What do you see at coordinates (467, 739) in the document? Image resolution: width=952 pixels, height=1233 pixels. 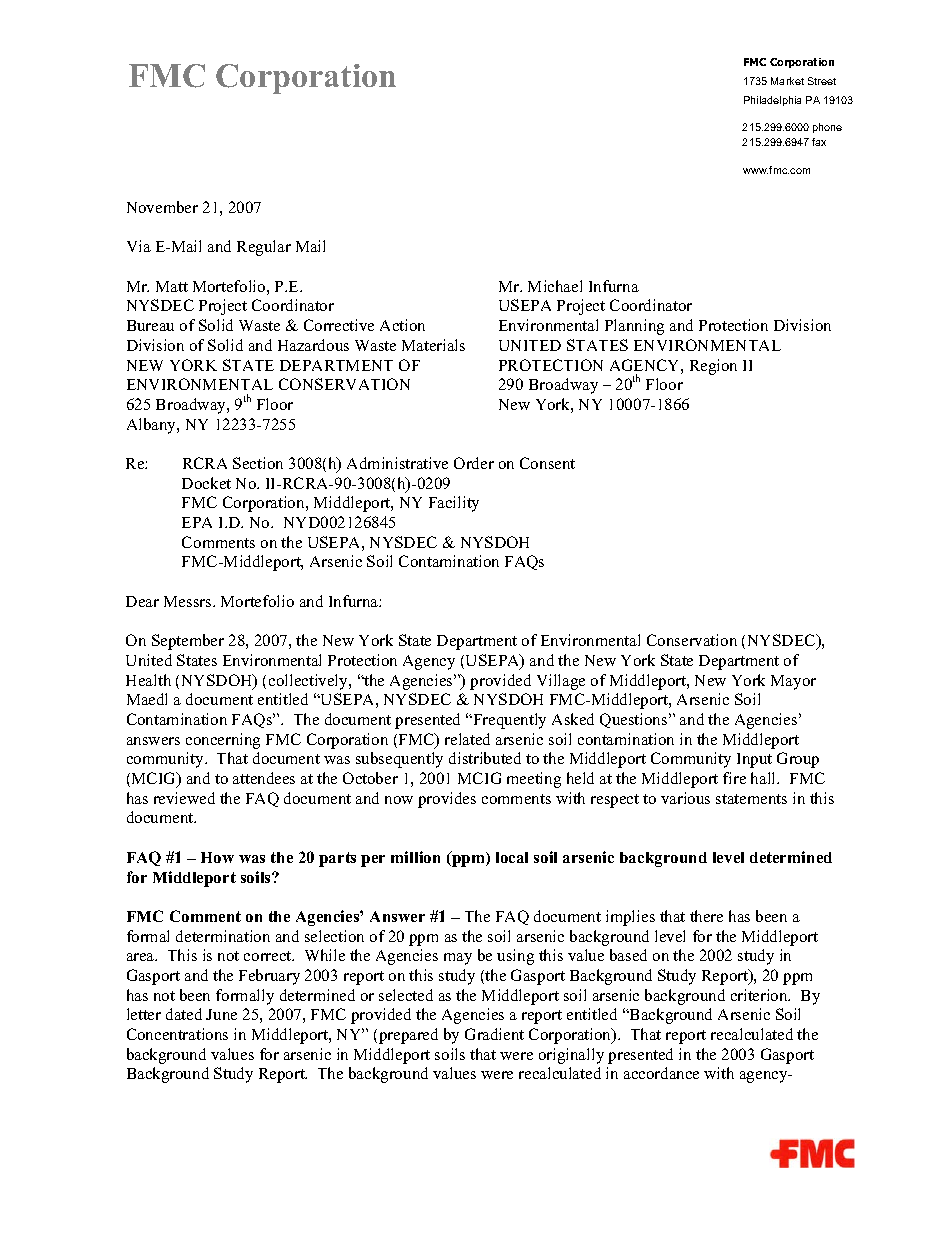 I see `related` at bounding box center [467, 739].
